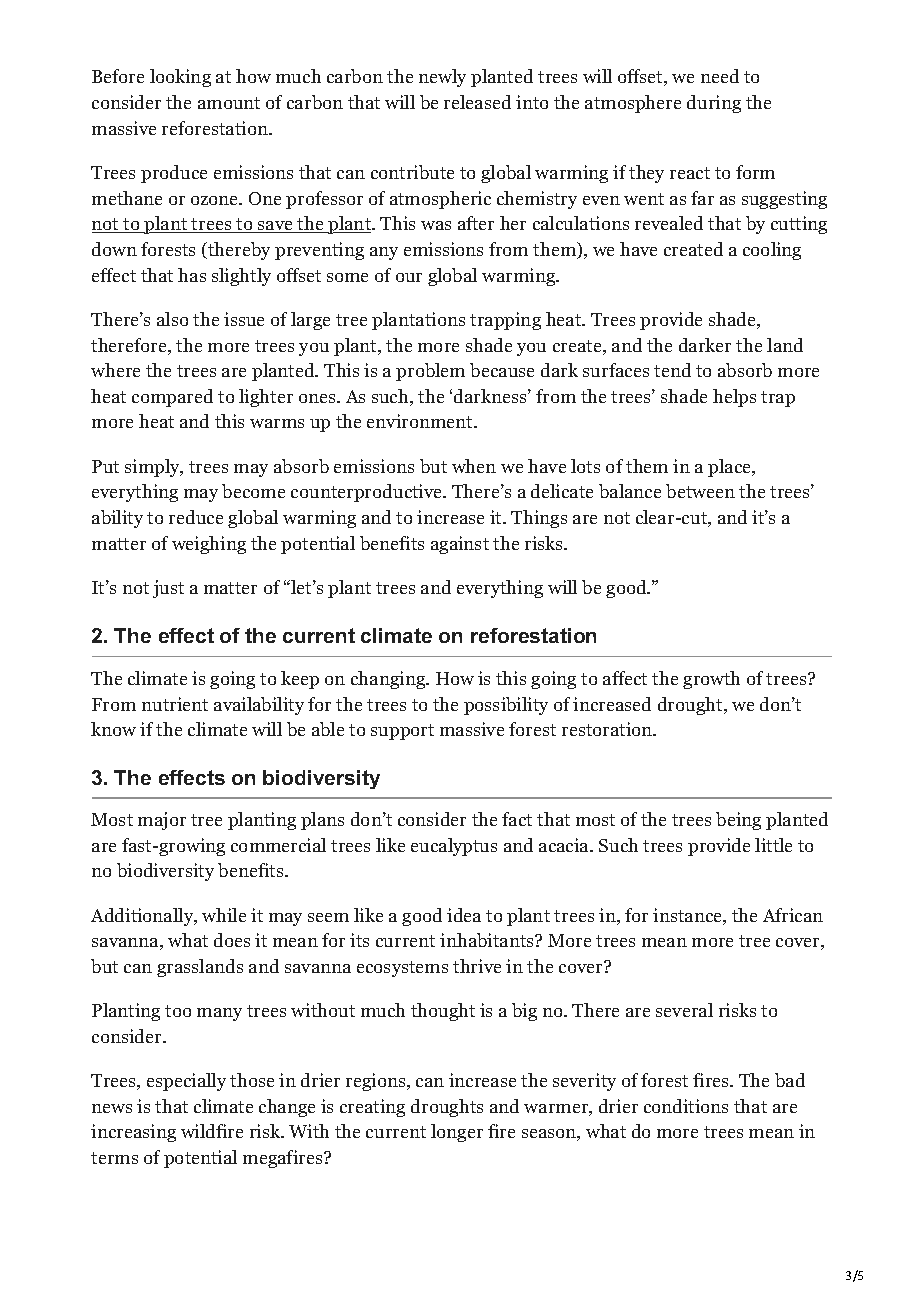  Describe the element at coordinates (730, 468) in the screenshot. I see `place` at that location.
